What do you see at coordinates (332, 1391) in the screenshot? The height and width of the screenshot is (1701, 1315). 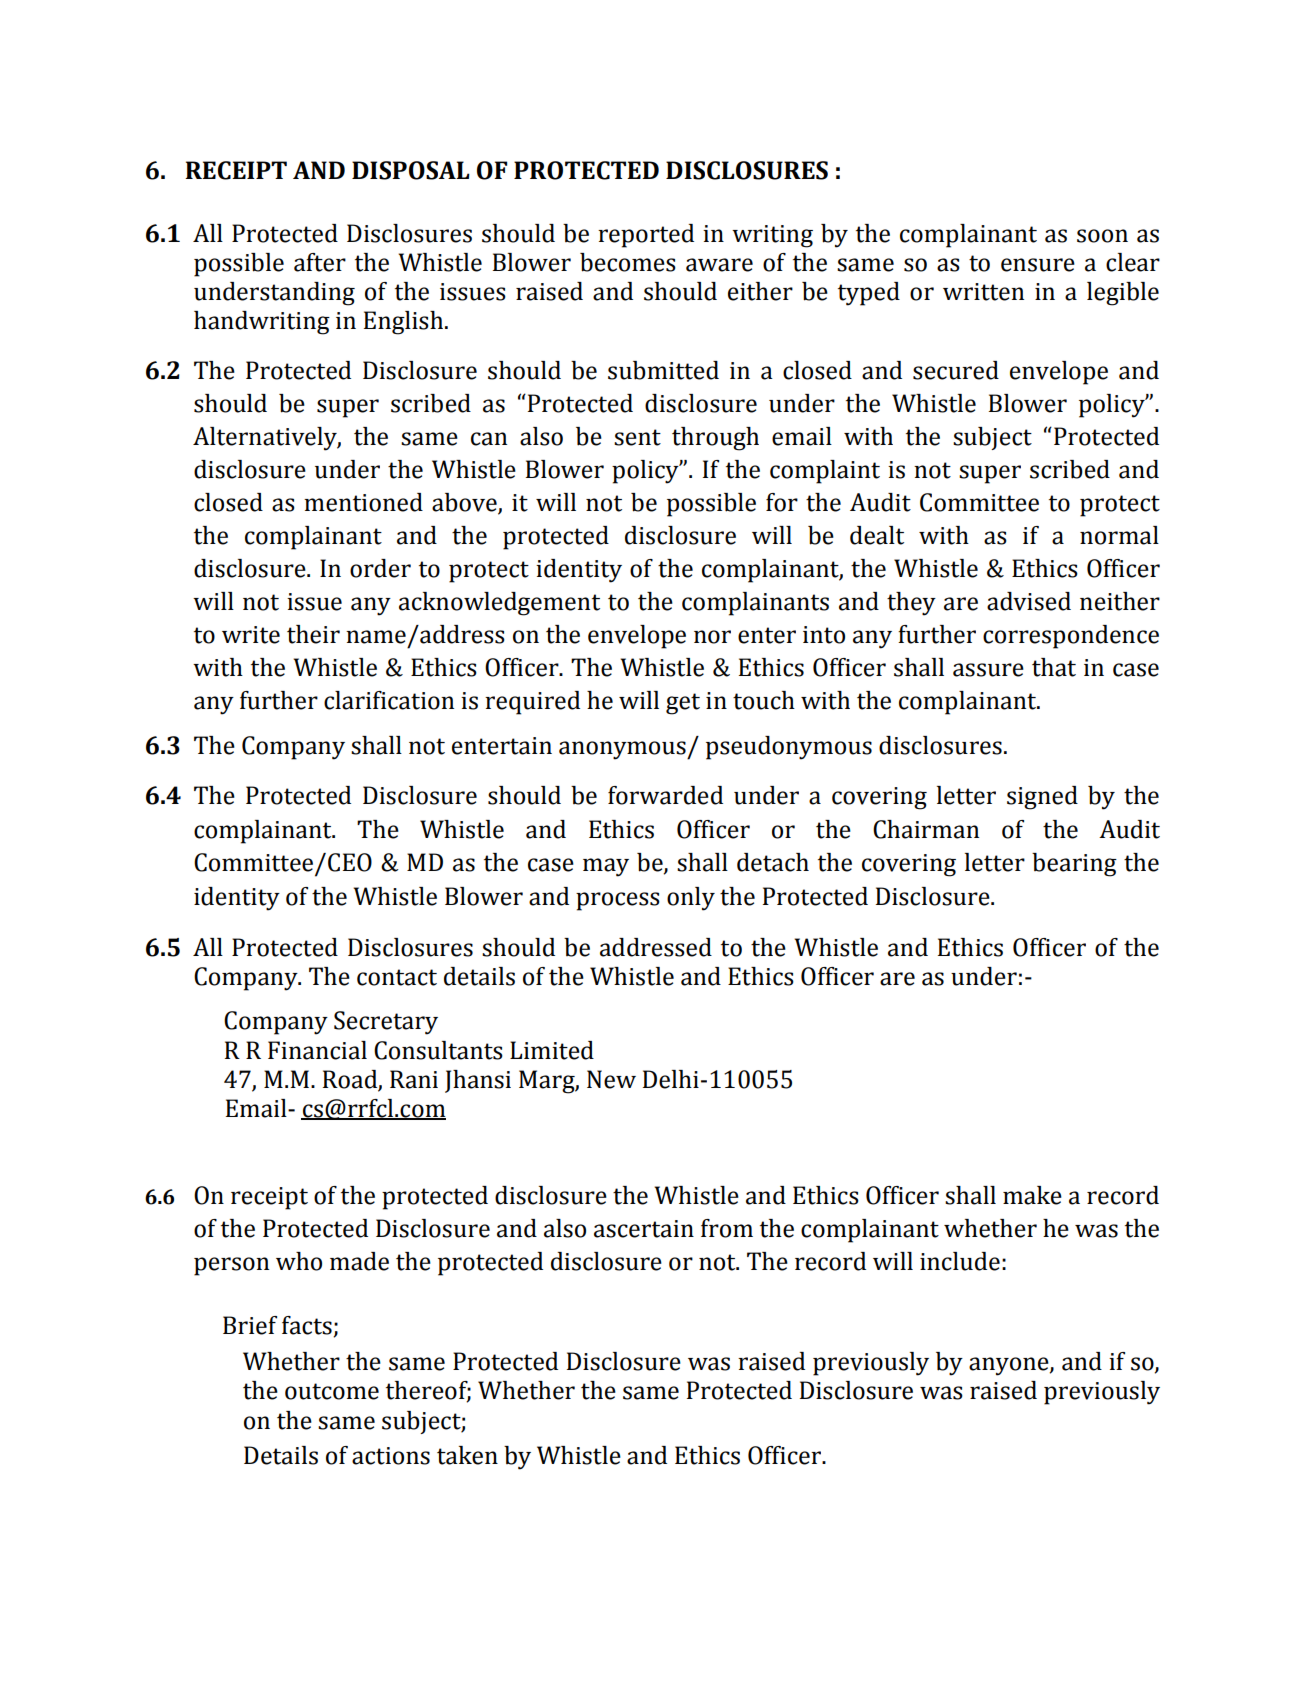 I see `outcome` at bounding box center [332, 1391].
